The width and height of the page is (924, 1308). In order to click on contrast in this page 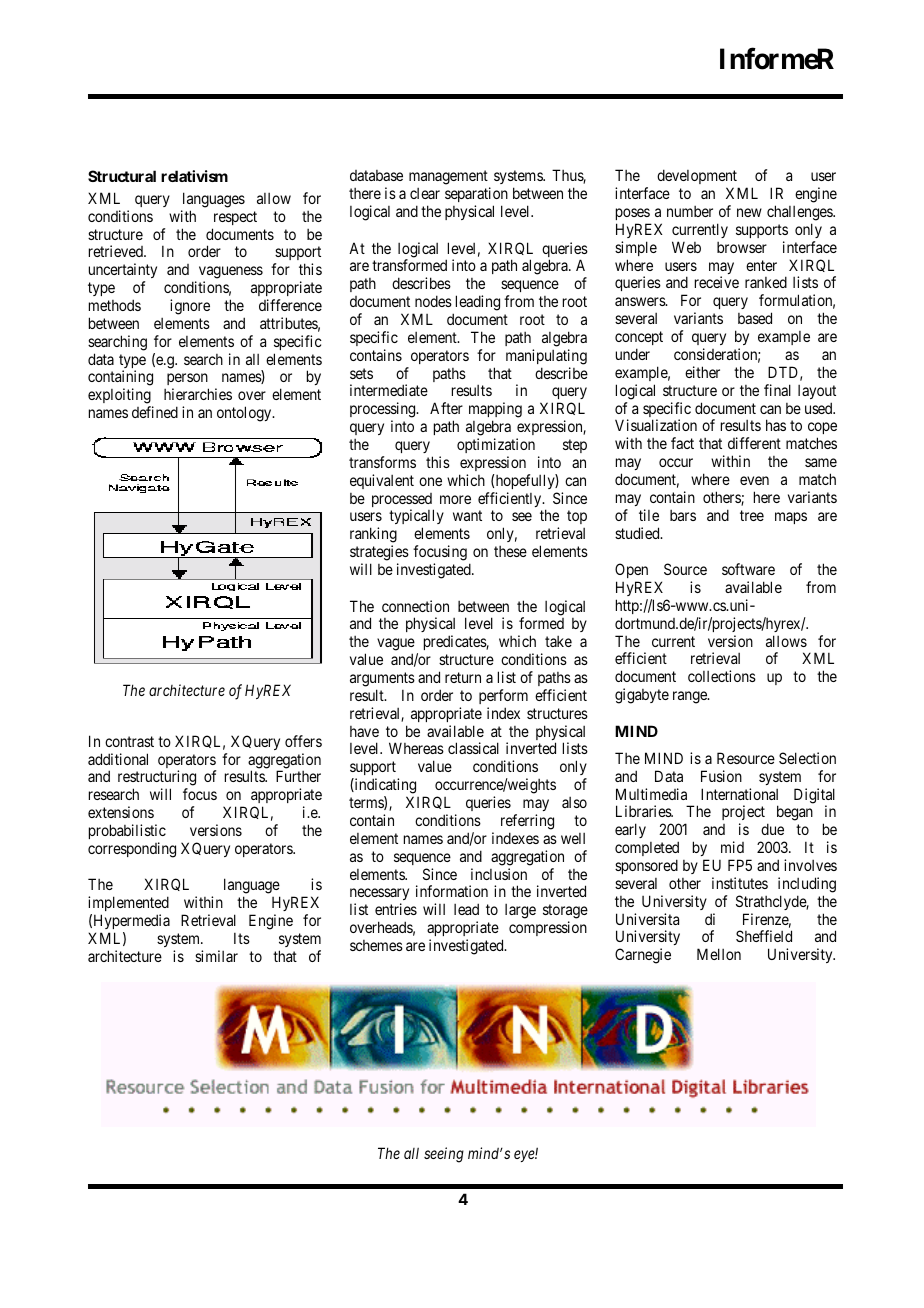, I will do `click(129, 741)`.
